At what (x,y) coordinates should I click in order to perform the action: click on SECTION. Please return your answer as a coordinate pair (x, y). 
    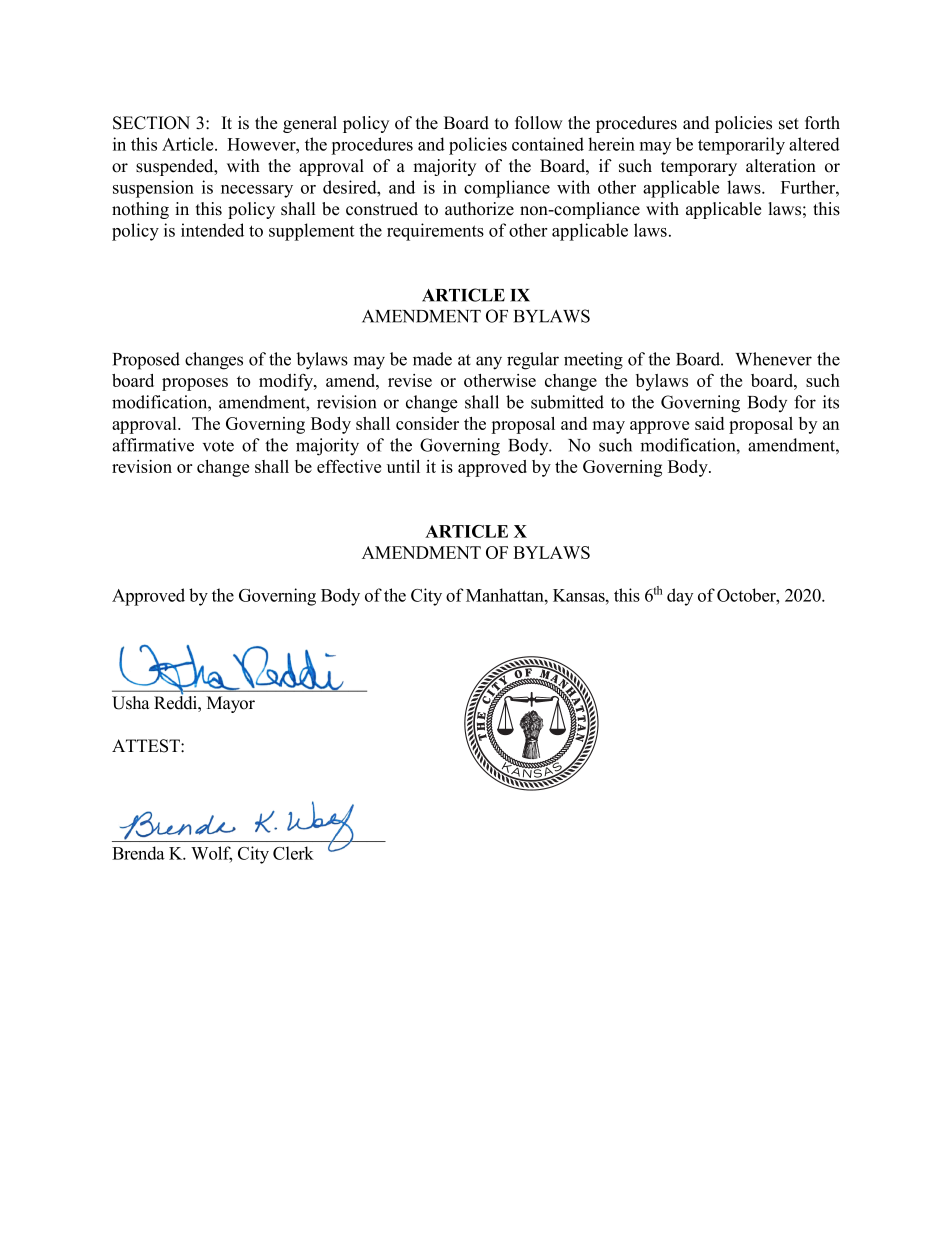
    Looking at the image, I should click on (151, 123).
